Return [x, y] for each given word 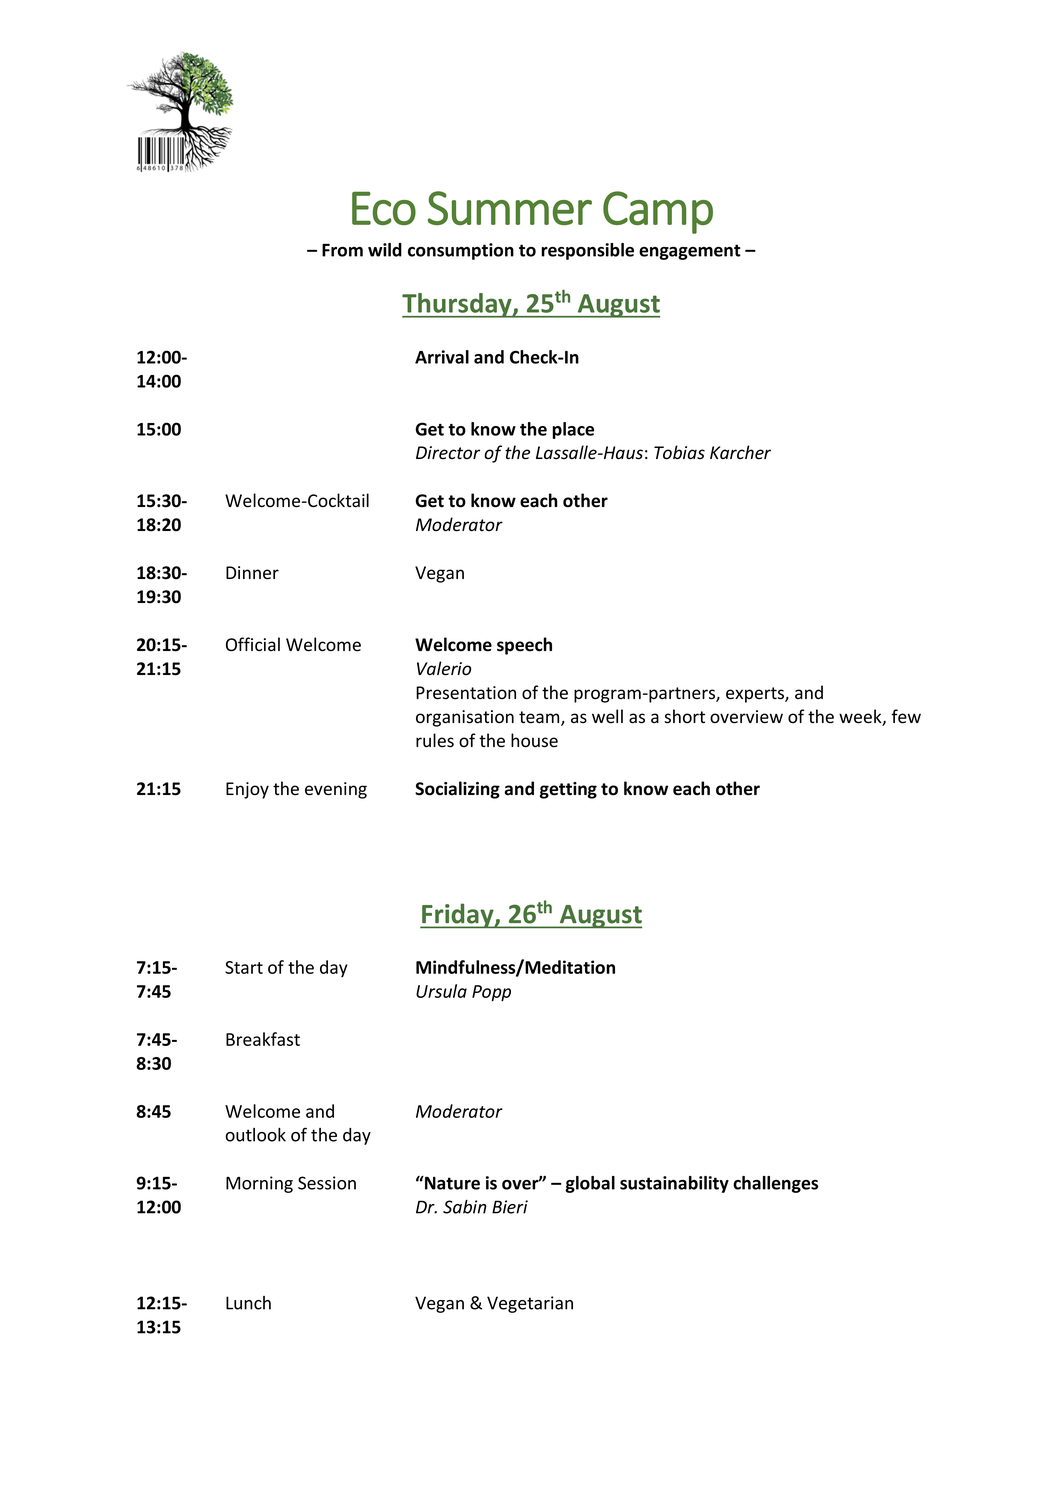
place [573, 430]
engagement [690, 252]
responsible [587, 251]
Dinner [252, 573]
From [342, 250]
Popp [491, 993]
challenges [775, 1184]
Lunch [248, 1303]
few [906, 716]
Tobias [679, 452]
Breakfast [263, 1039]
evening [336, 790]
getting [568, 790]
